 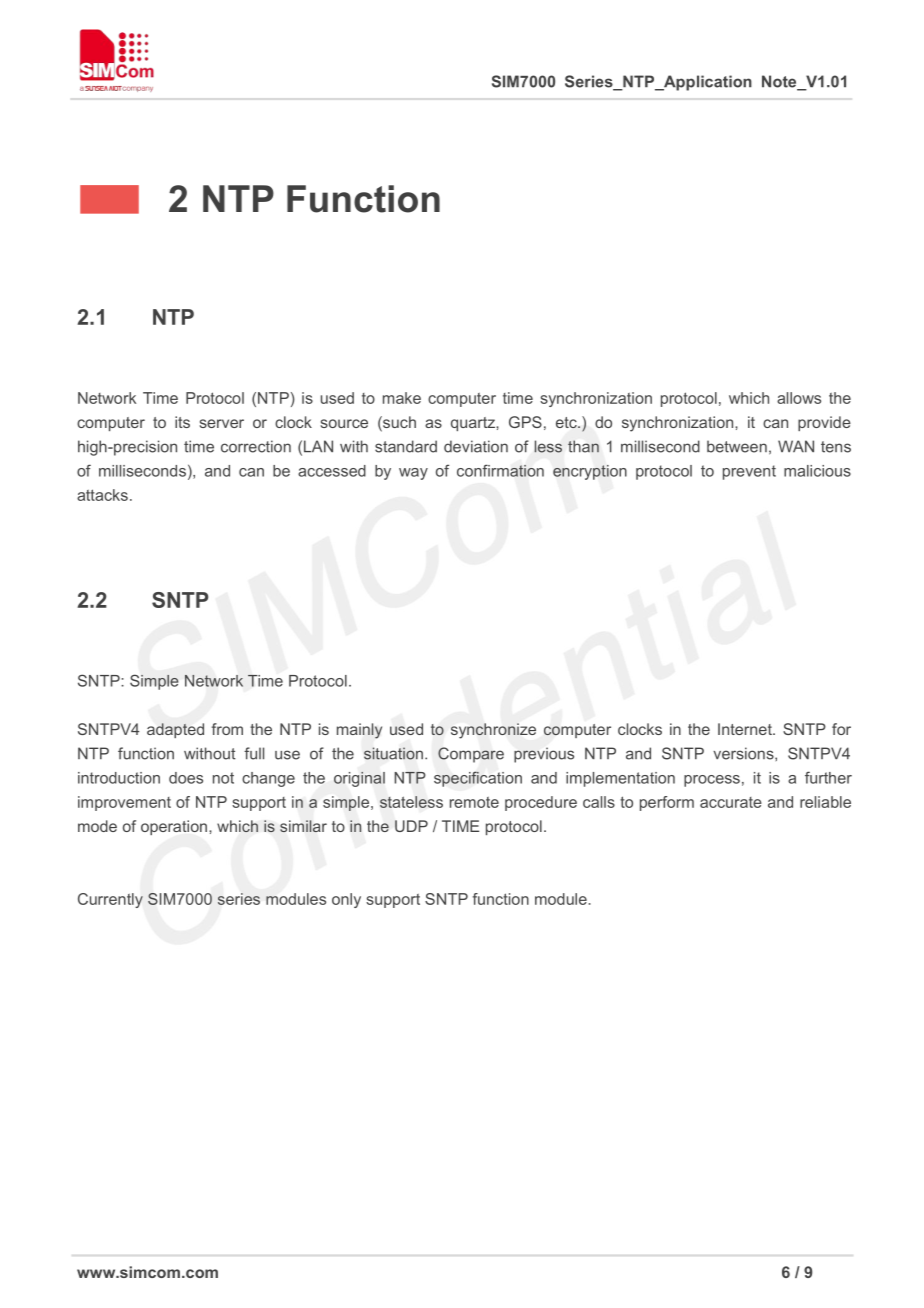 What do you see at coordinates (525, 422) in the screenshot?
I see `GPS` at bounding box center [525, 422].
